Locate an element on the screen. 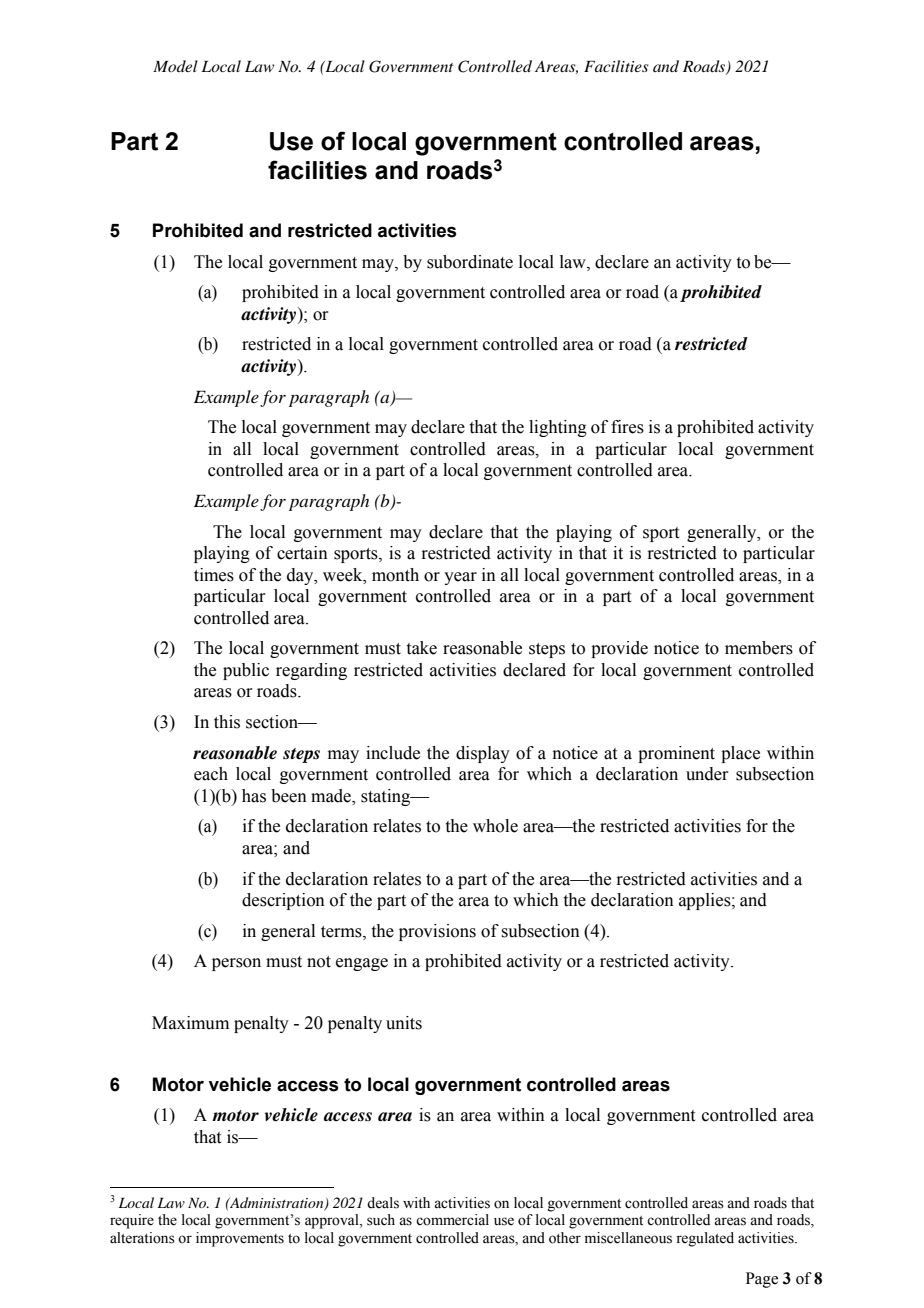 The height and width of the screenshot is (1308, 924). person is located at coordinates (236, 964).
